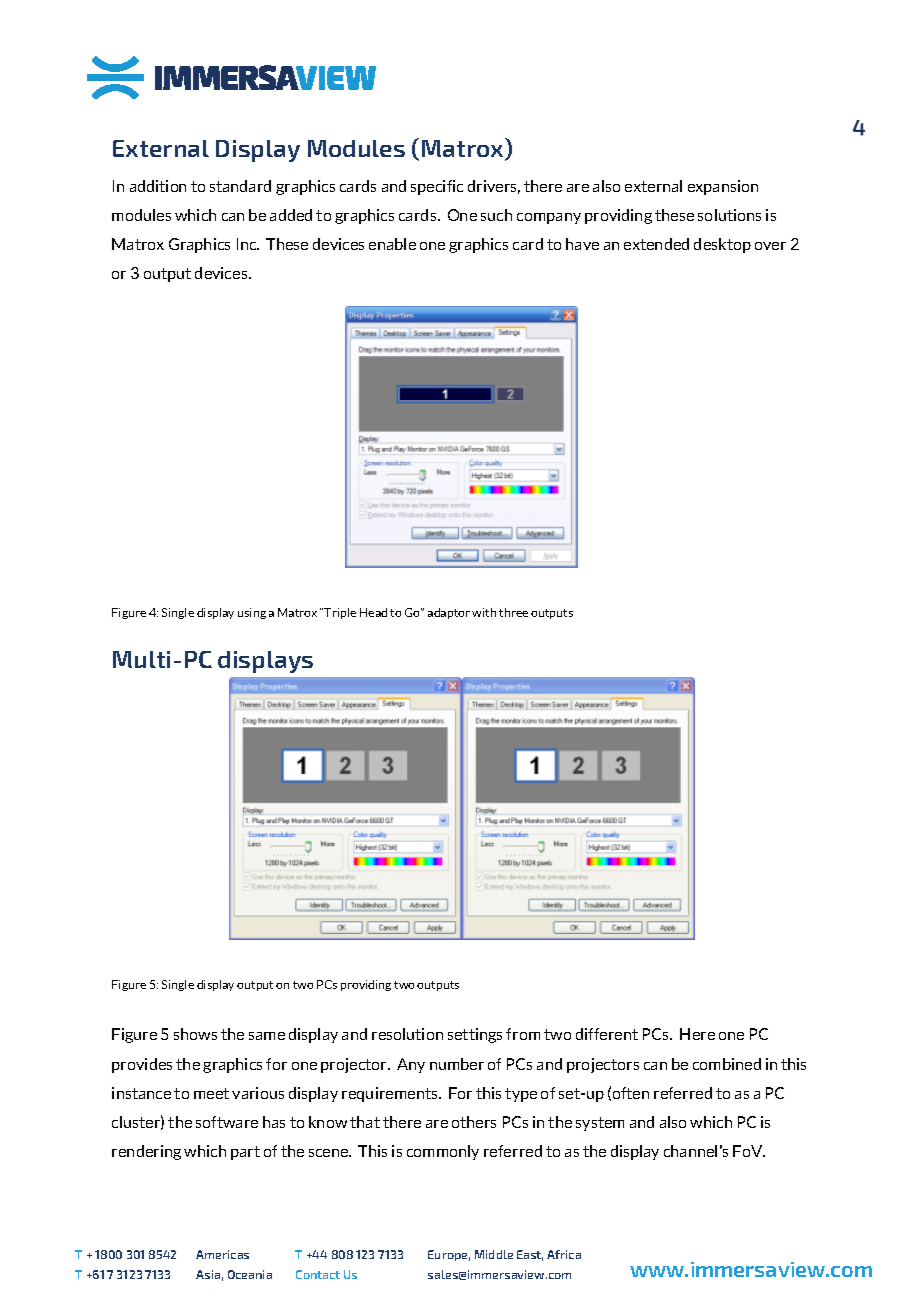  Describe the element at coordinates (437, 187) in the screenshot. I see `specific` at that location.
